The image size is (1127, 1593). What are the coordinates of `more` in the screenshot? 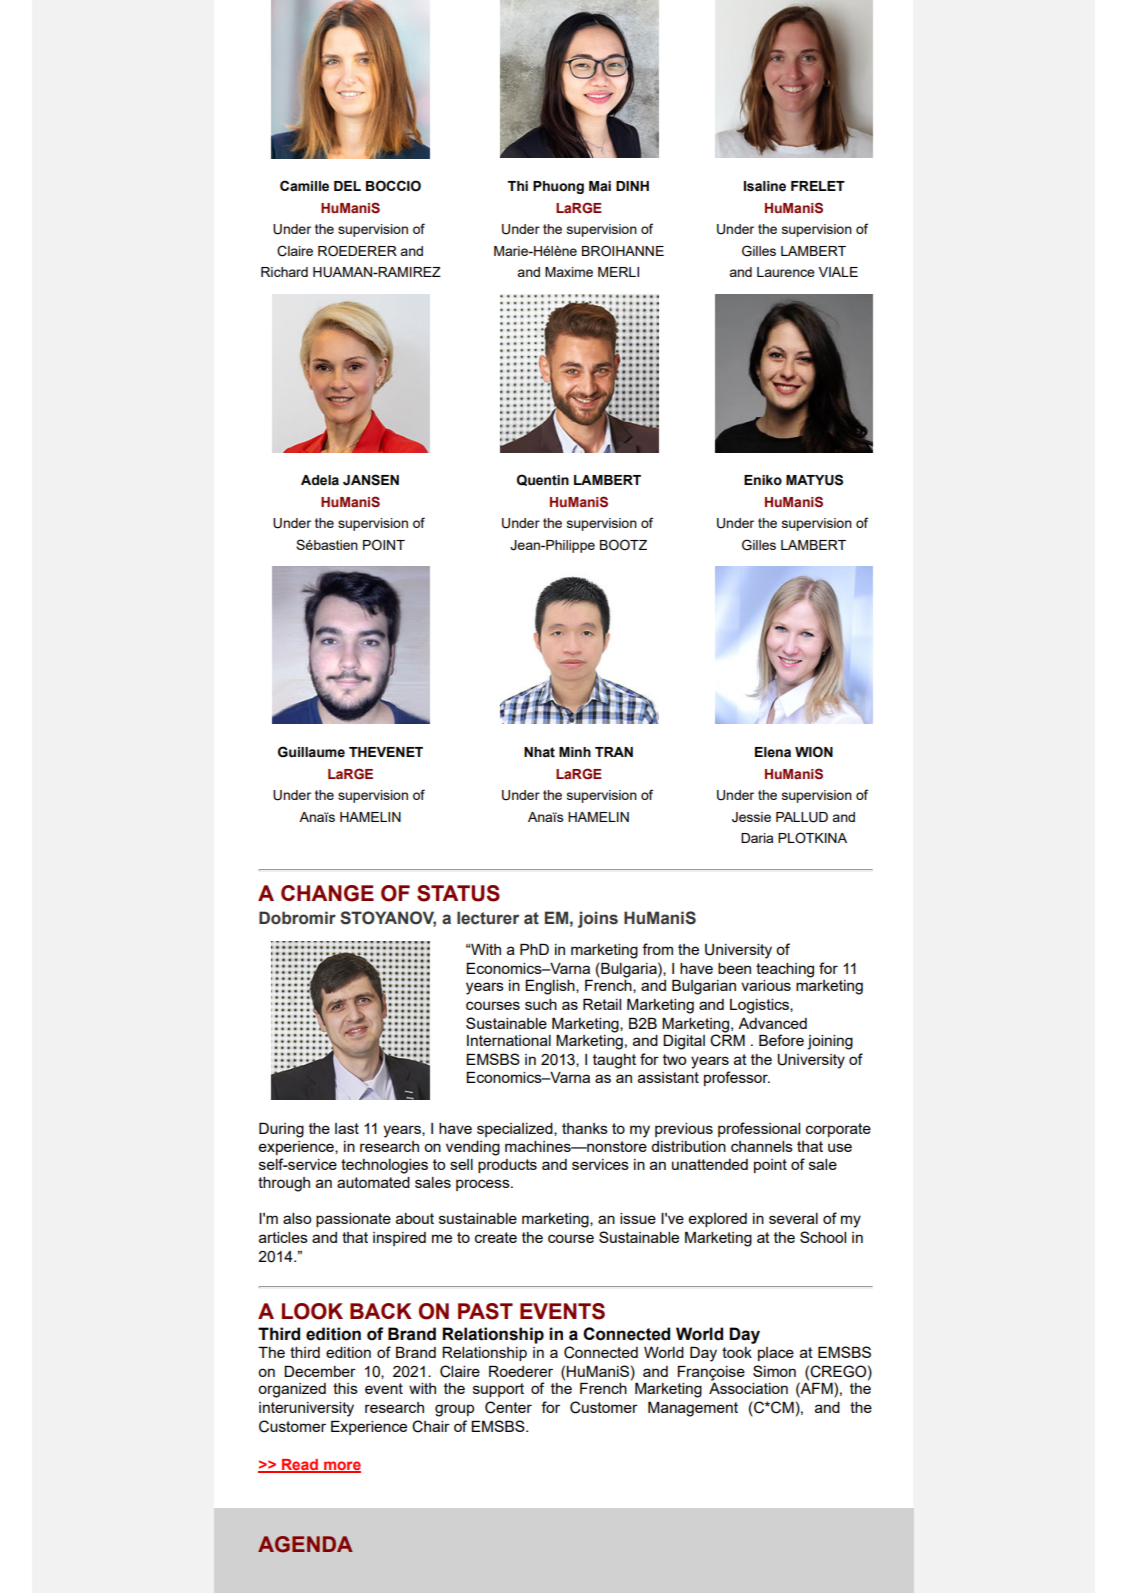 It's located at (341, 1467).
